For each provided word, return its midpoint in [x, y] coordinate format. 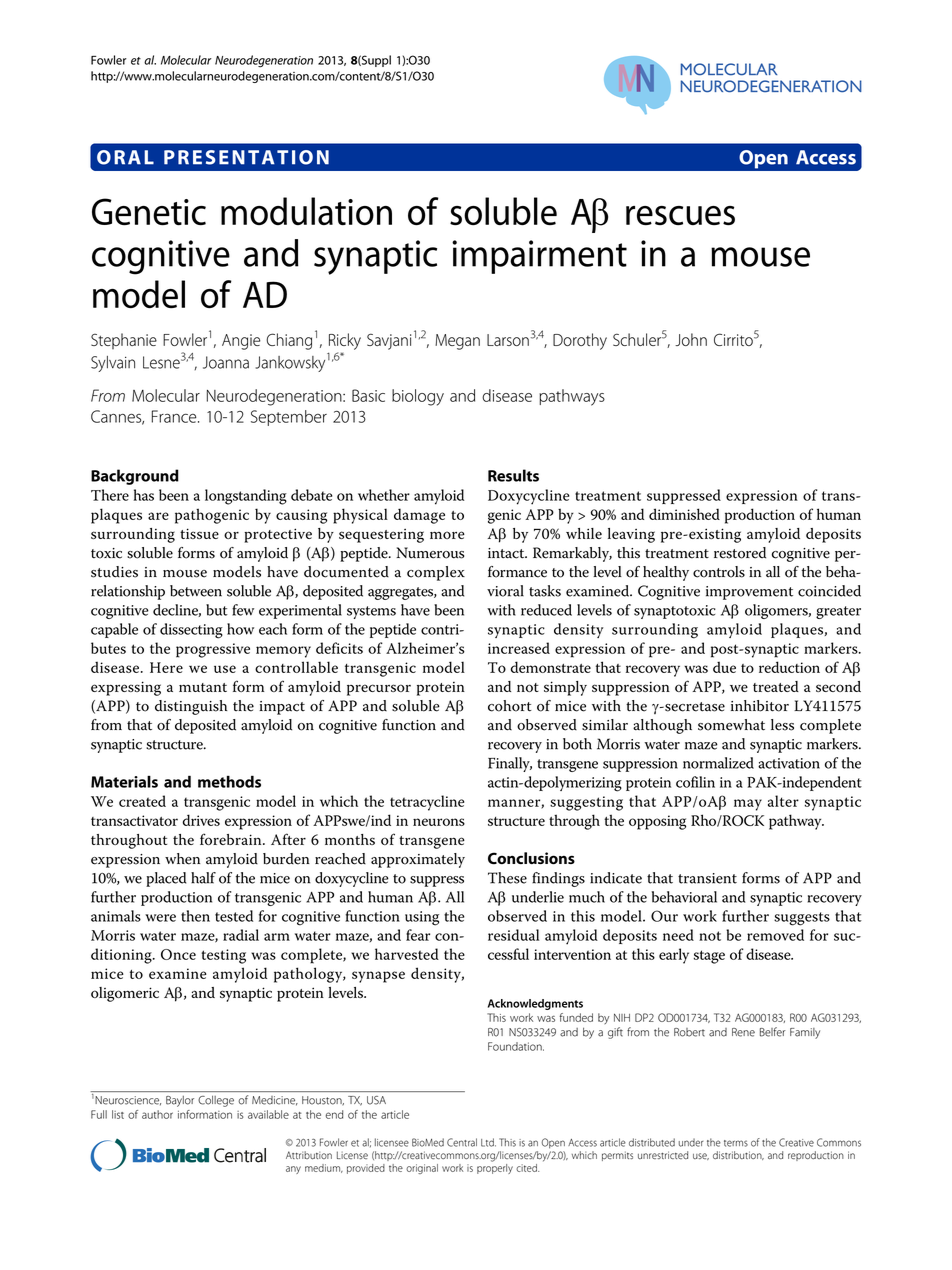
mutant [203, 687]
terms [736, 1143]
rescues [680, 216]
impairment [539, 257]
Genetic [149, 212]
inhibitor [760, 706]
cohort [510, 706]
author [157, 1114]
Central [462, 1142]
